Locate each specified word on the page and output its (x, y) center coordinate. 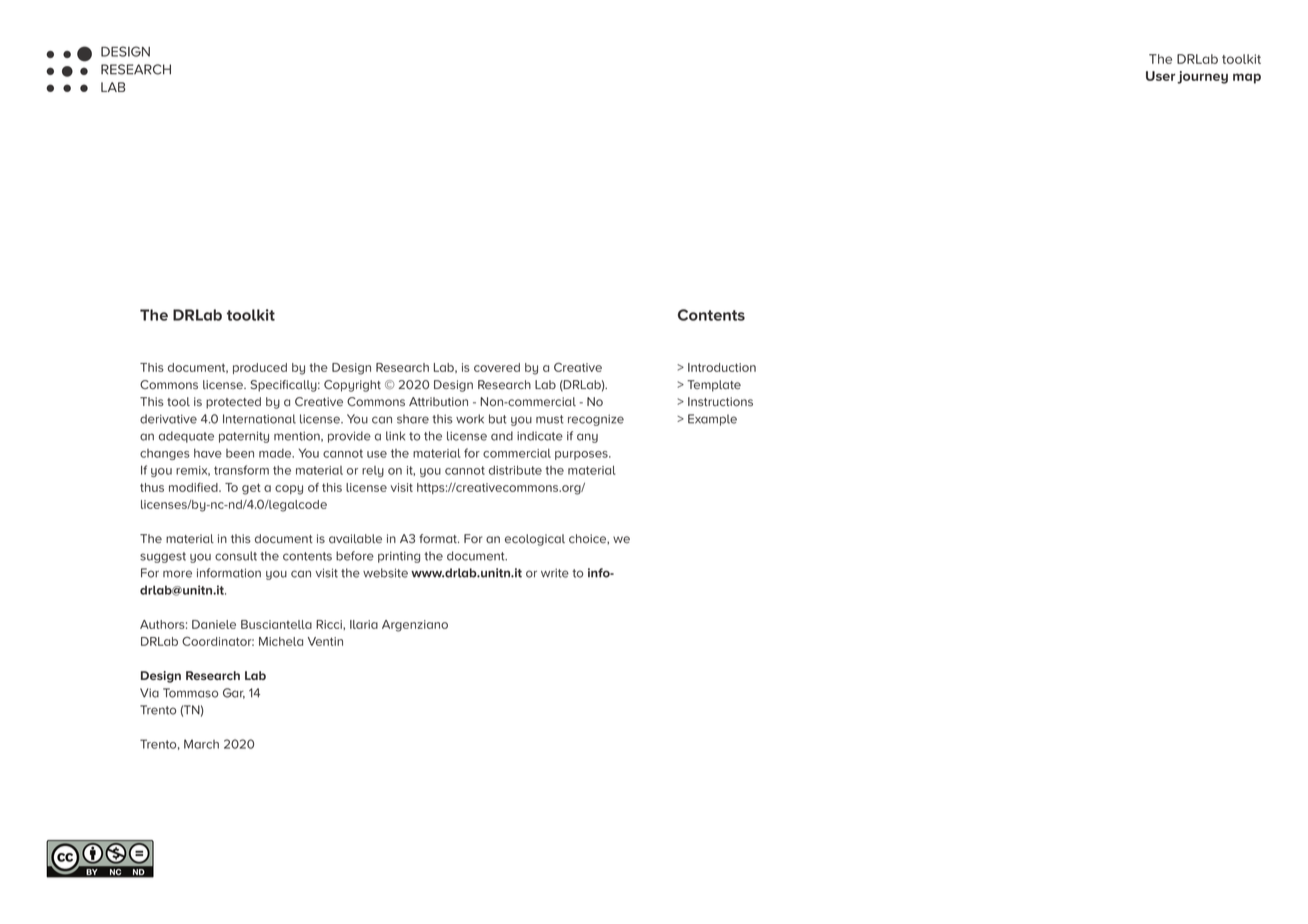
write (555, 573)
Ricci (330, 624)
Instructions (720, 402)
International (259, 419)
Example (712, 420)
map (1247, 78)
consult (236, 556)
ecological (535, 540)
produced (260, 368)
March (201, 744)
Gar (234, 693)
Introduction (722, 367)
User (1160, 76)
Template (714, 386)
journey (1202, 77)
